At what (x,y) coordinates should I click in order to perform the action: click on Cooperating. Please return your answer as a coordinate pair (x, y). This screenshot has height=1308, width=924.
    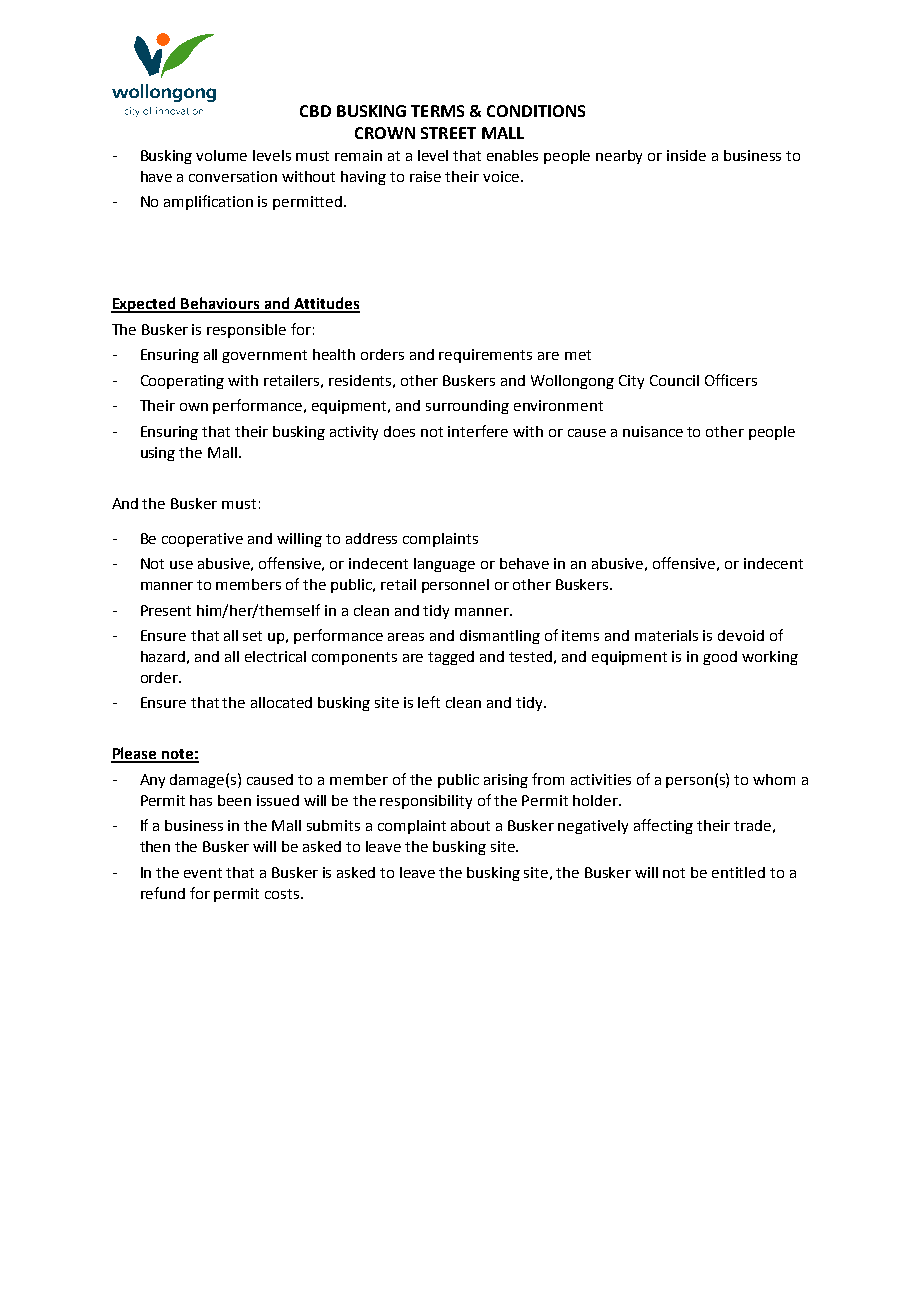
    Looking at the image, I should click on (182, 382).
